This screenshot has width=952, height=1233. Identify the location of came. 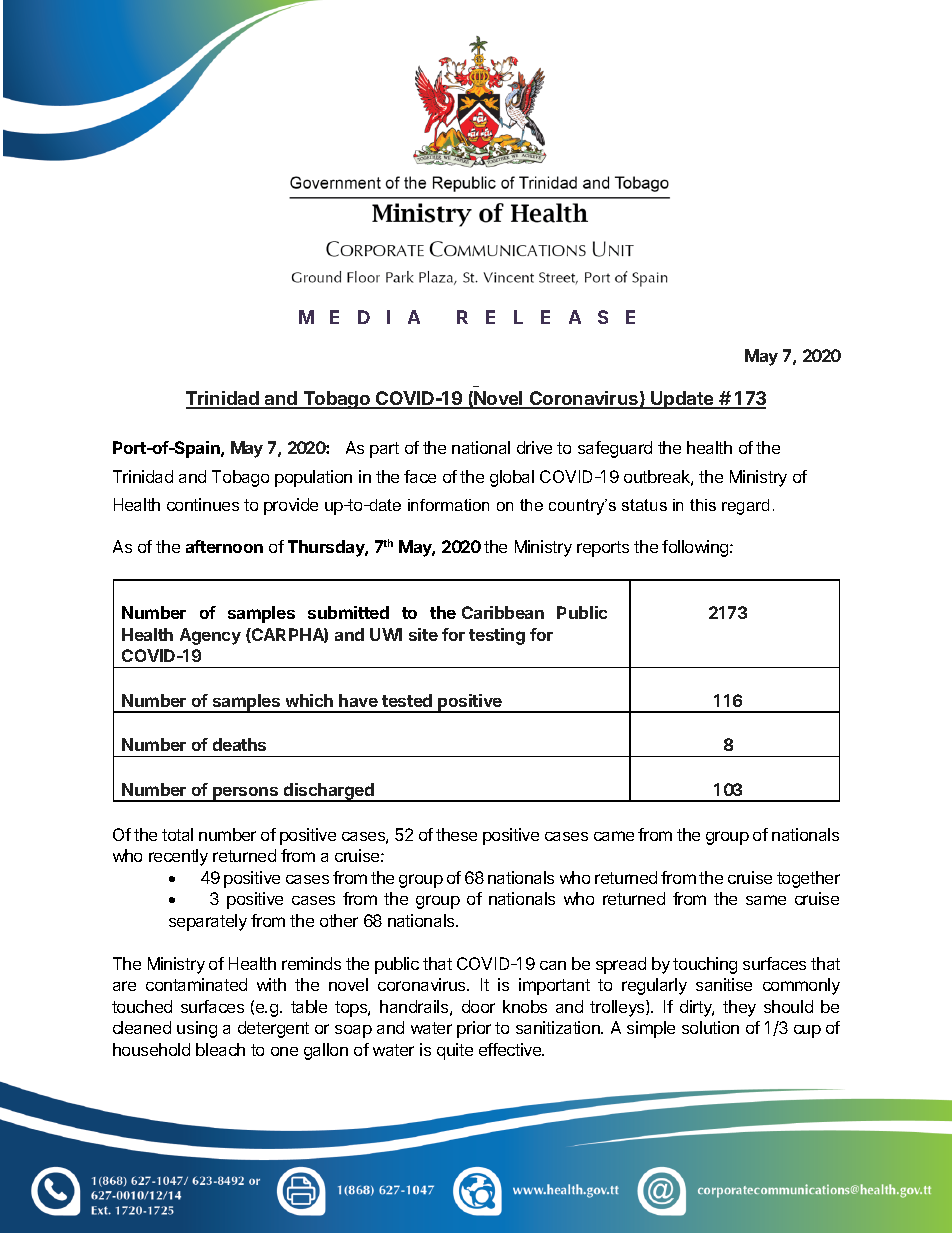
(614, 836).
